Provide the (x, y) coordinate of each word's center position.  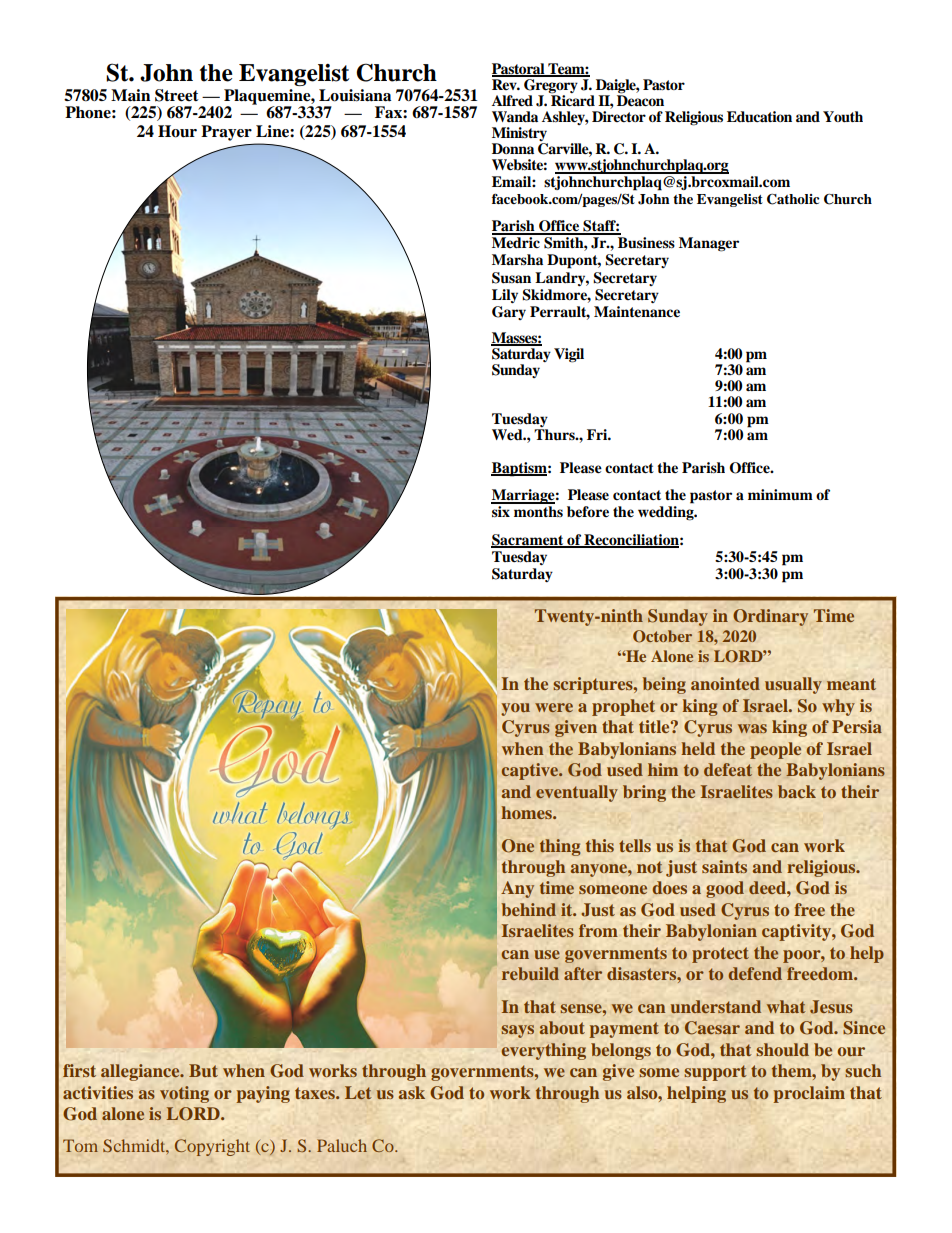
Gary (509, 313)
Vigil (569, 355)
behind (529, 909)
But (203, 1070)
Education (759, 116)
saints (724, 866)
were (554, 707)
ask (412, 1092)
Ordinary (770, 617)
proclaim (809, 1094)
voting (184, 1094)
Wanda (515, 116)
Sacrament (528, 541)
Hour (177, 131)
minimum (780, 494)
